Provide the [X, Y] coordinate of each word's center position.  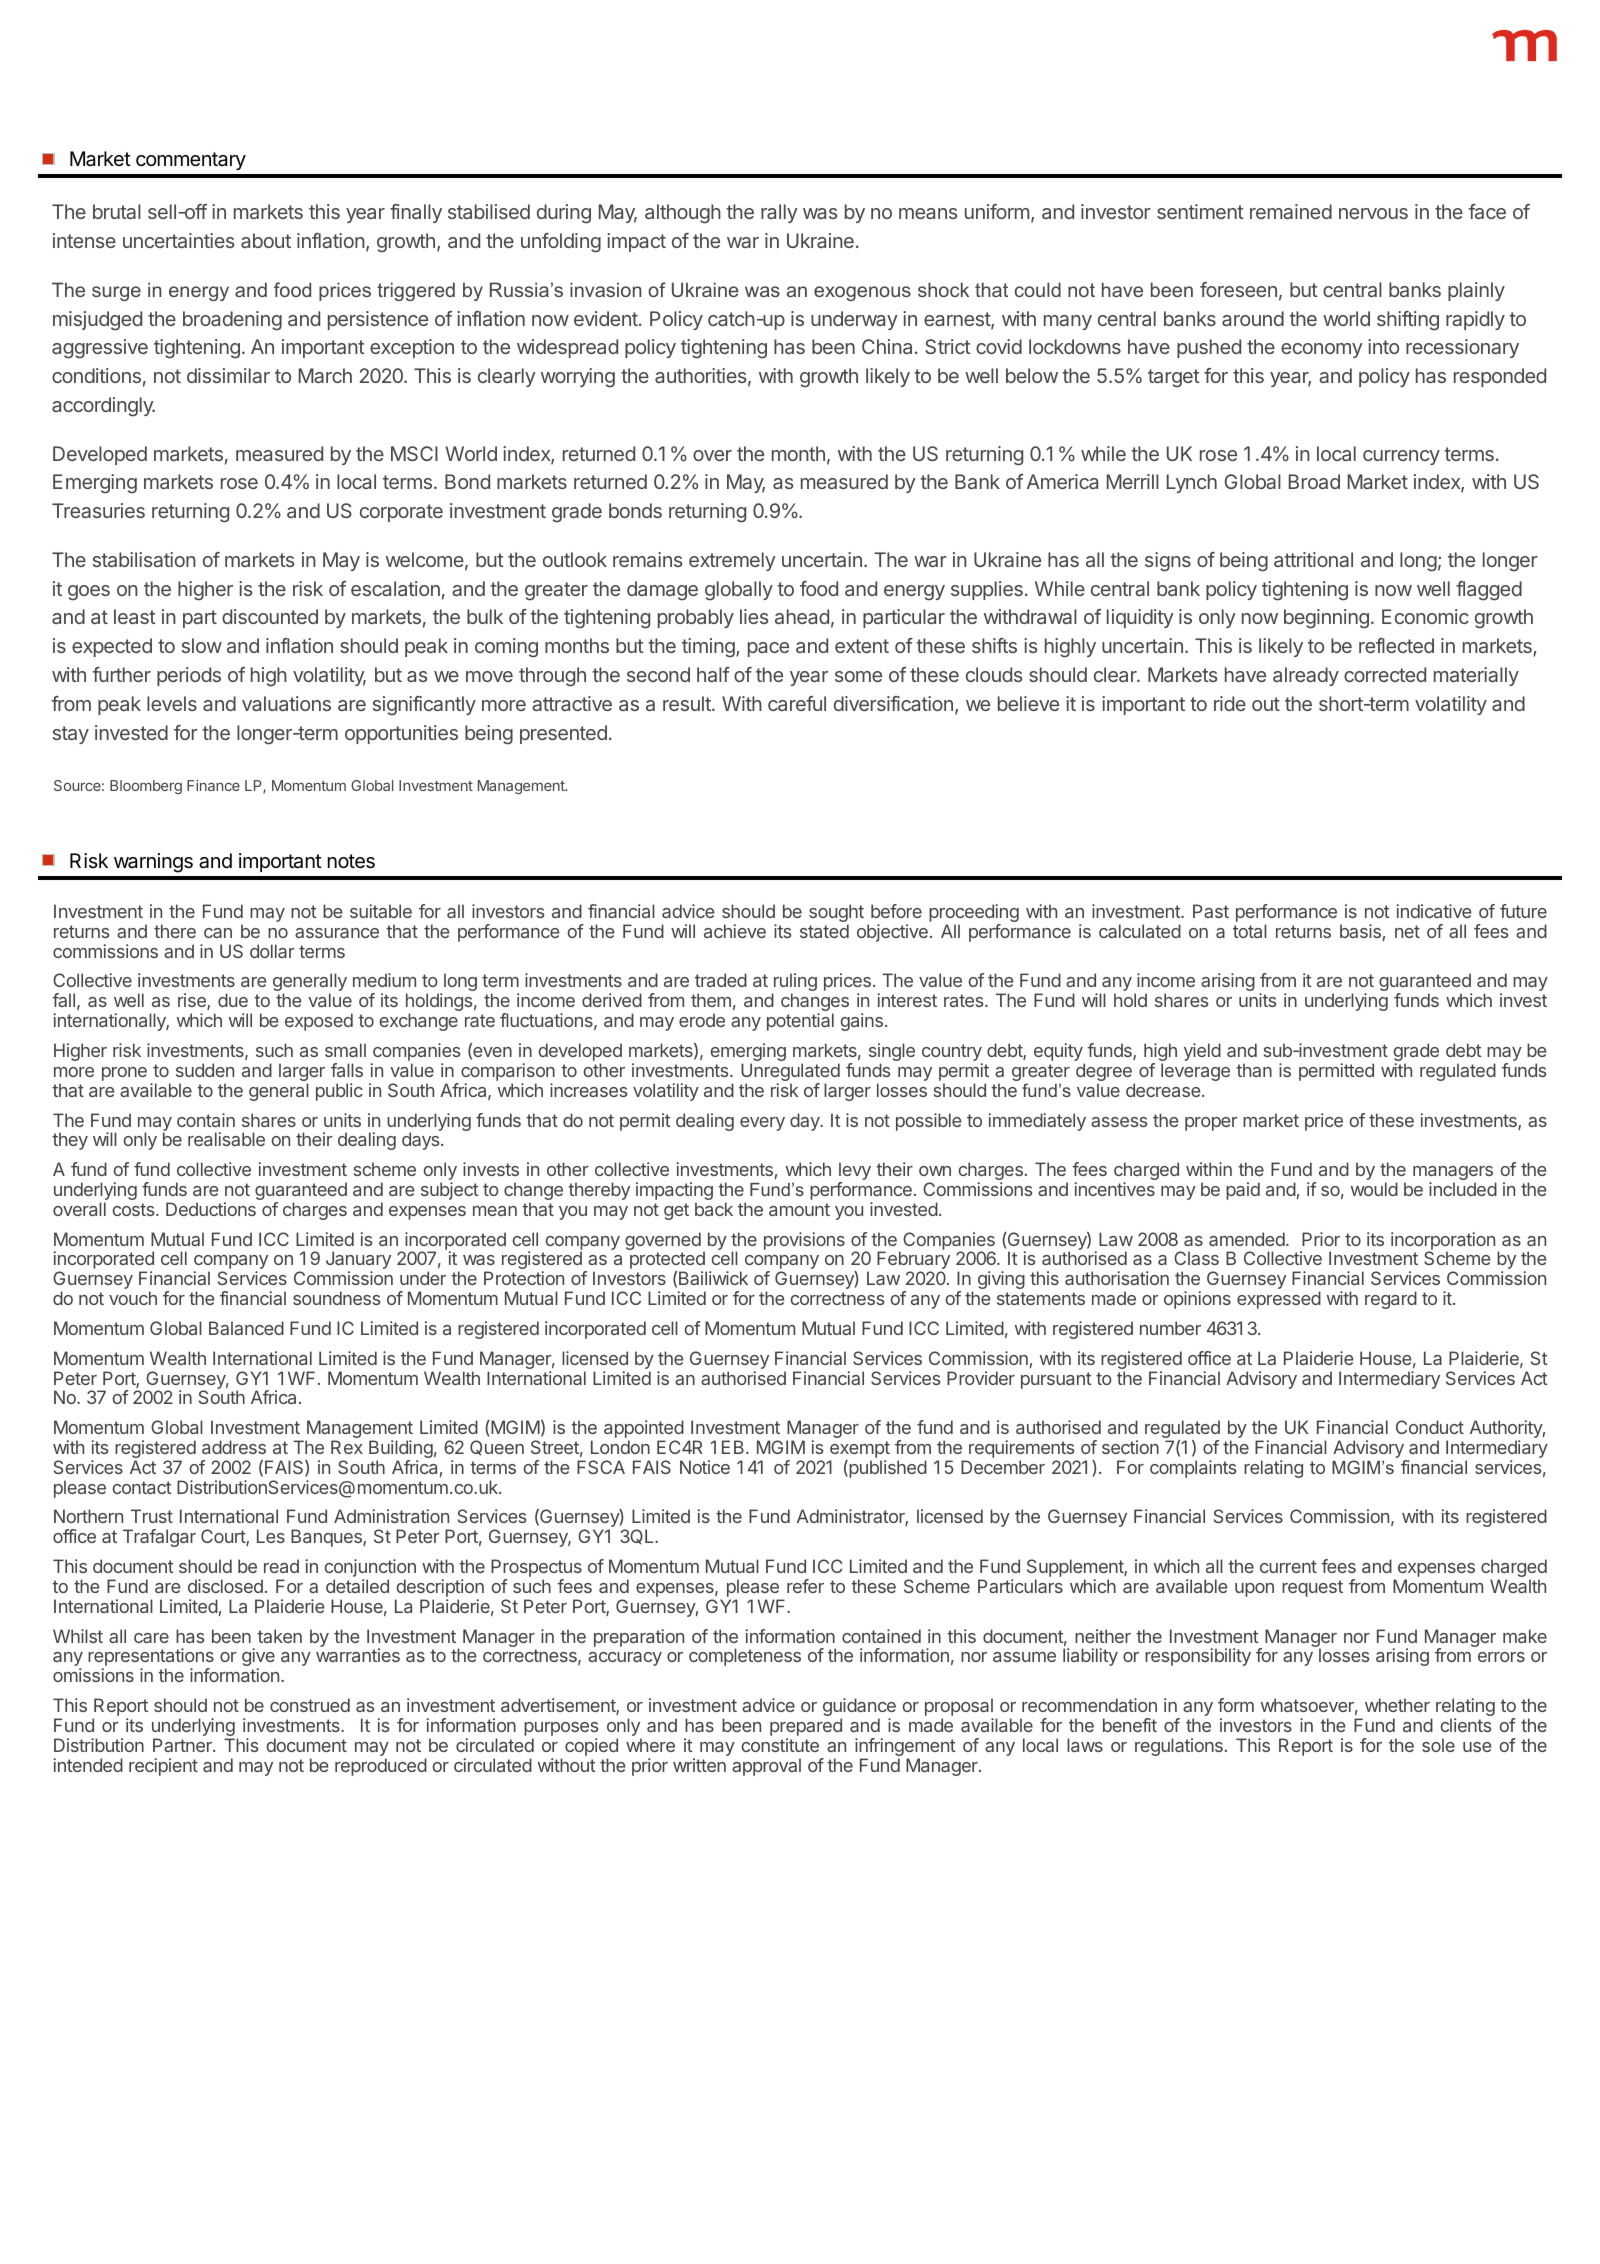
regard [1391, 1300]
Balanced [246, 1328]
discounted [270, 616]
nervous [1373, 213]
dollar [272, 951]
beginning [1326, 619]
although [683, 214]
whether [1397, 1705]
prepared [806, 1728]
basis [1360, 931]
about [266, 240]
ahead [802, 616]
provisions [804, 1241]
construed [310, 1705]
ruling [794, 983]
